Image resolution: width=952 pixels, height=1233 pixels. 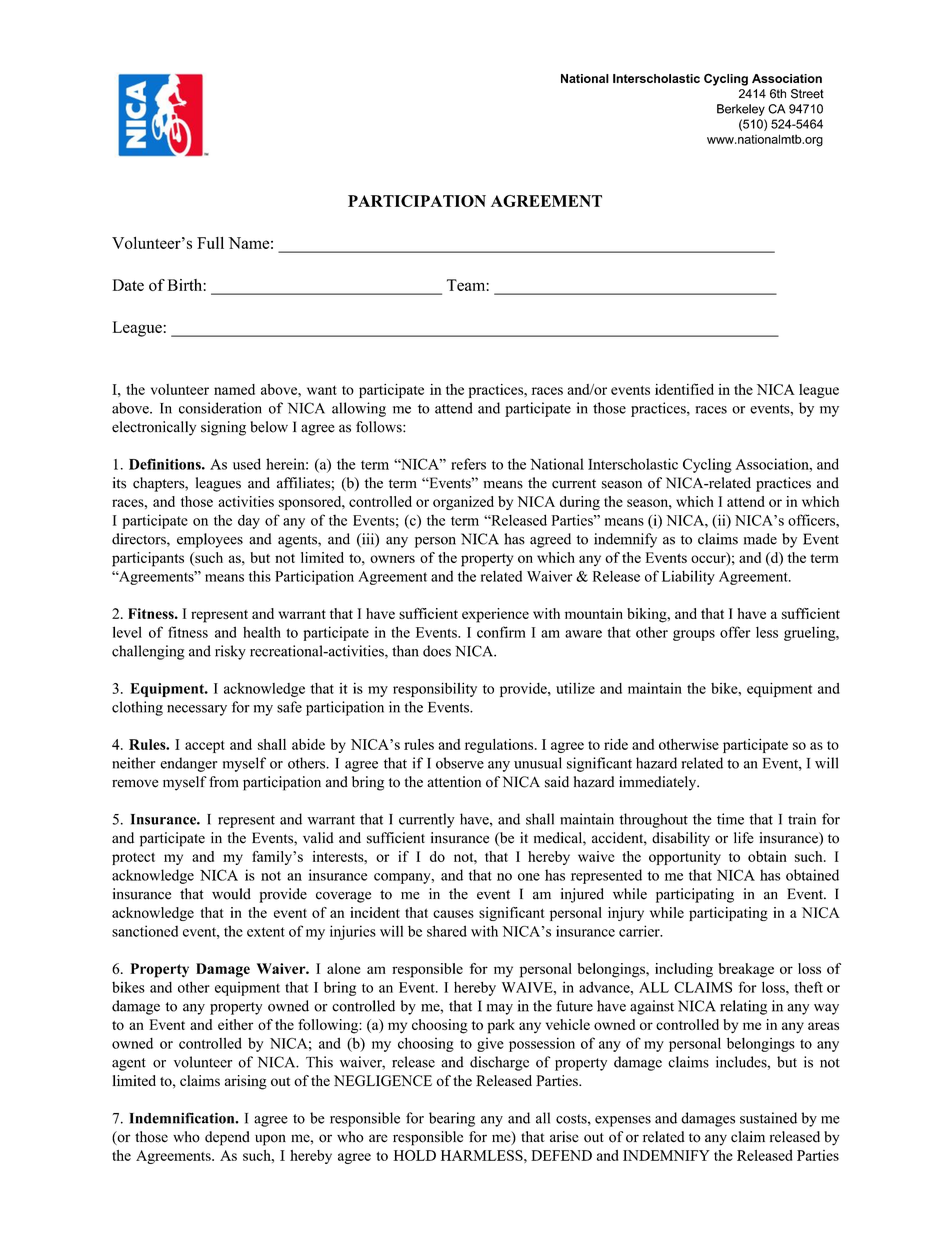 What do you see at coordinates (741, 110) in the screenshot?
I see `Berkeley` at bounding box center [741, 110].
